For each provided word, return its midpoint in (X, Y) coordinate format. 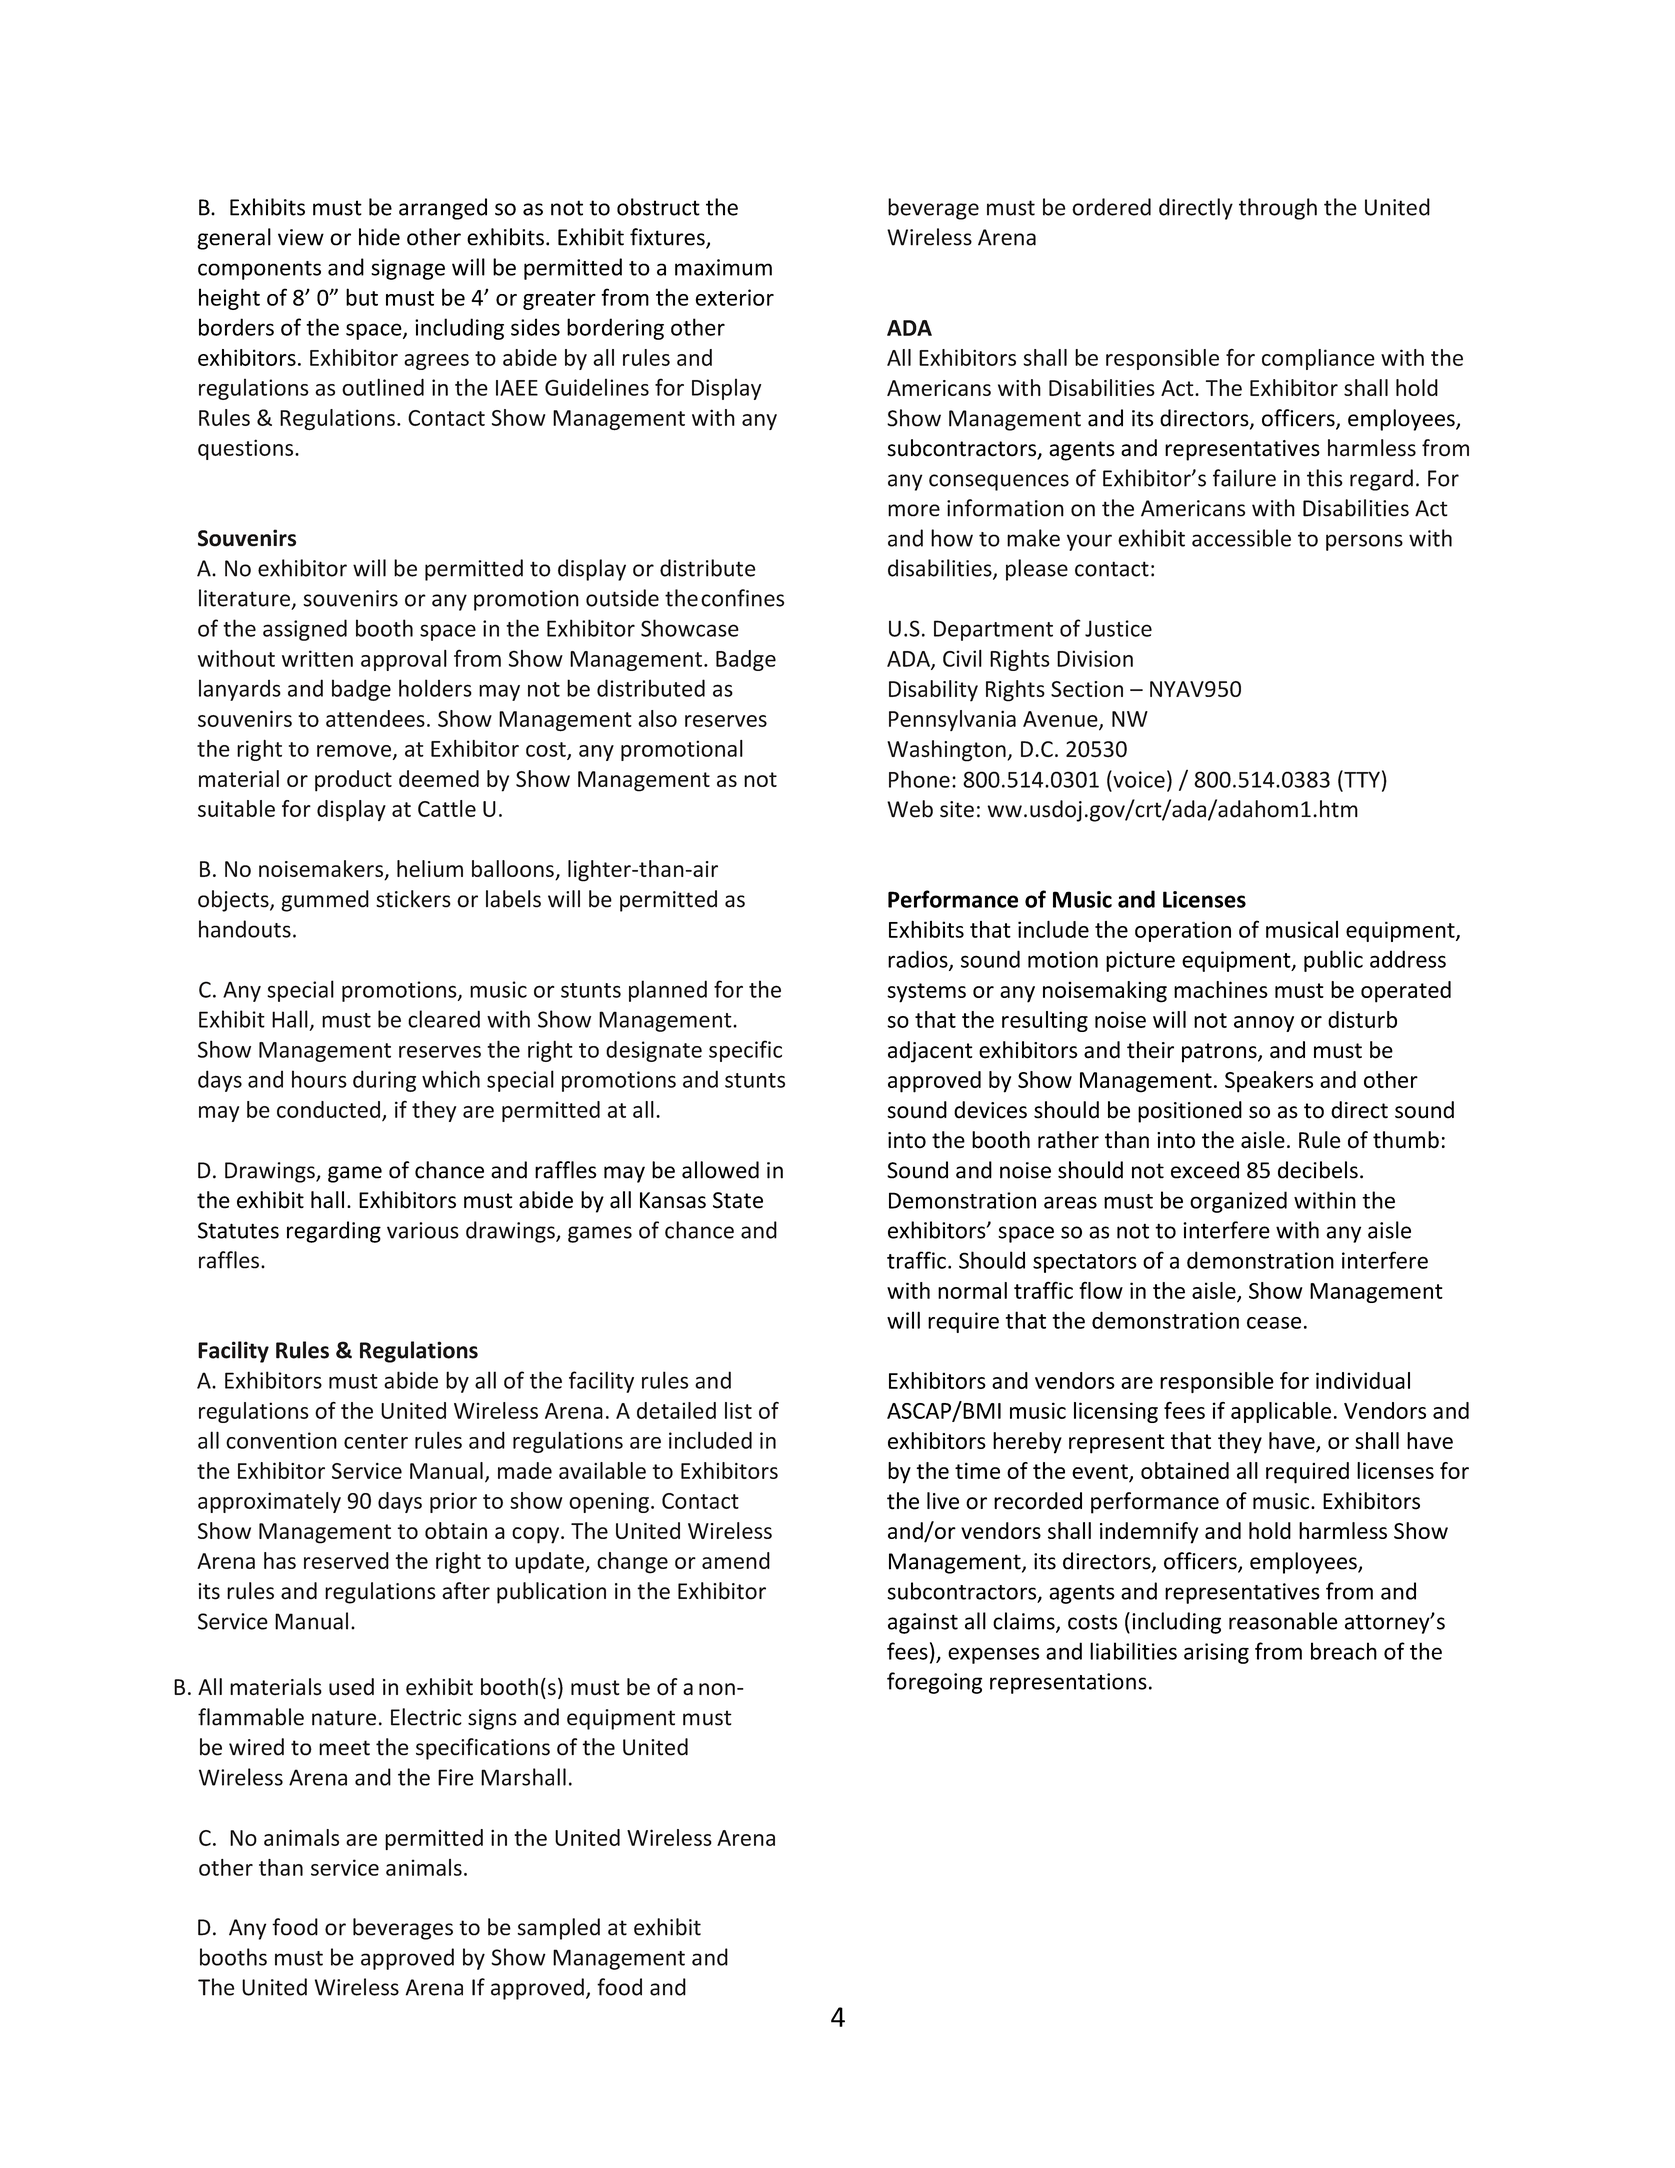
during (384, 1081)
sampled (559, 1929)
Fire (456, 1777)
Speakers (1269, 1082)
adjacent (930, 1052)
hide (379, 237)
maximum (723, 267)
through (1278, 209)
